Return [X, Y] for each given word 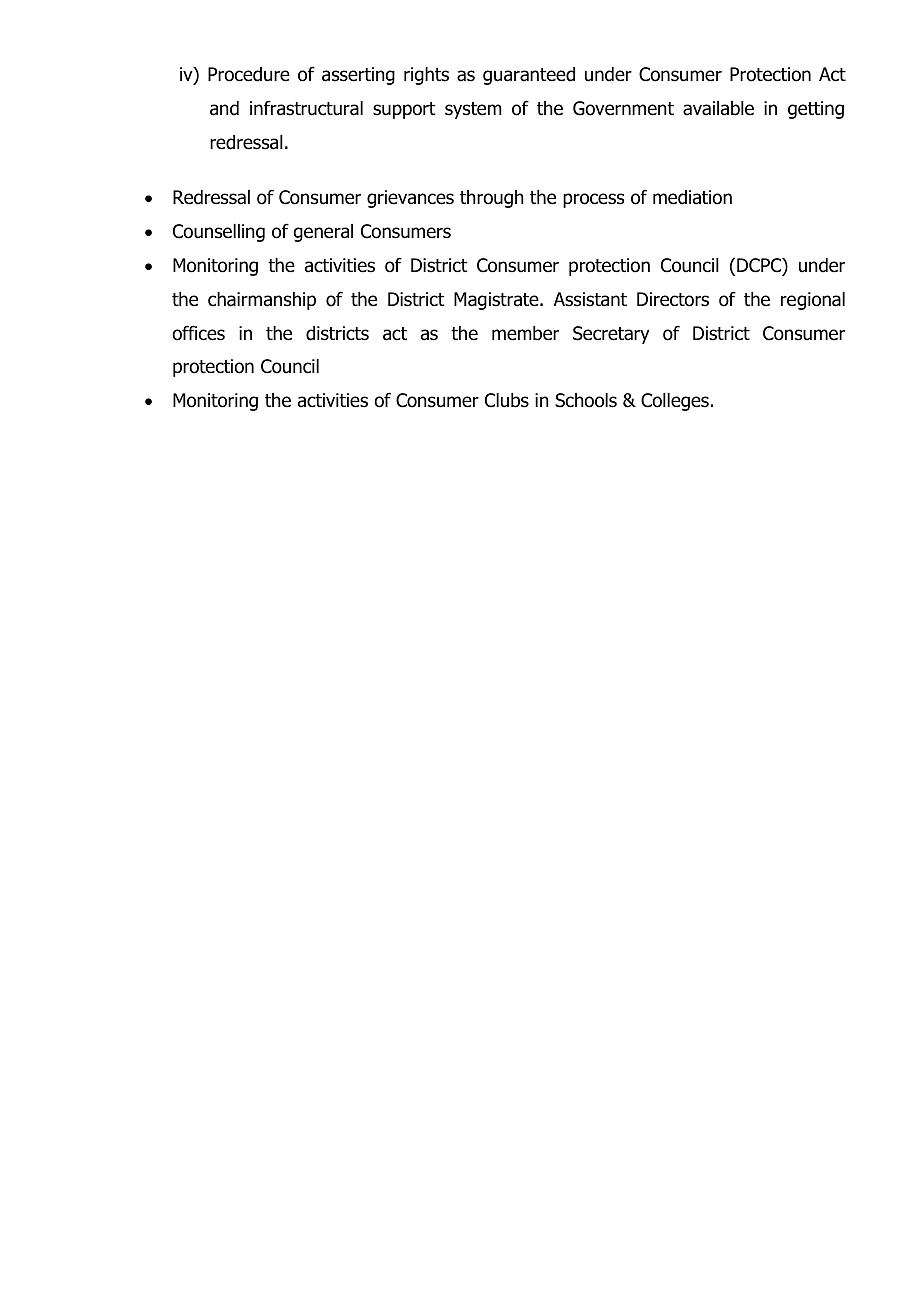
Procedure [249, 74]
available [718, 108]
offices [198, 333]
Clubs [507, 400]
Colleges [675, 402]
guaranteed [529, 76]
